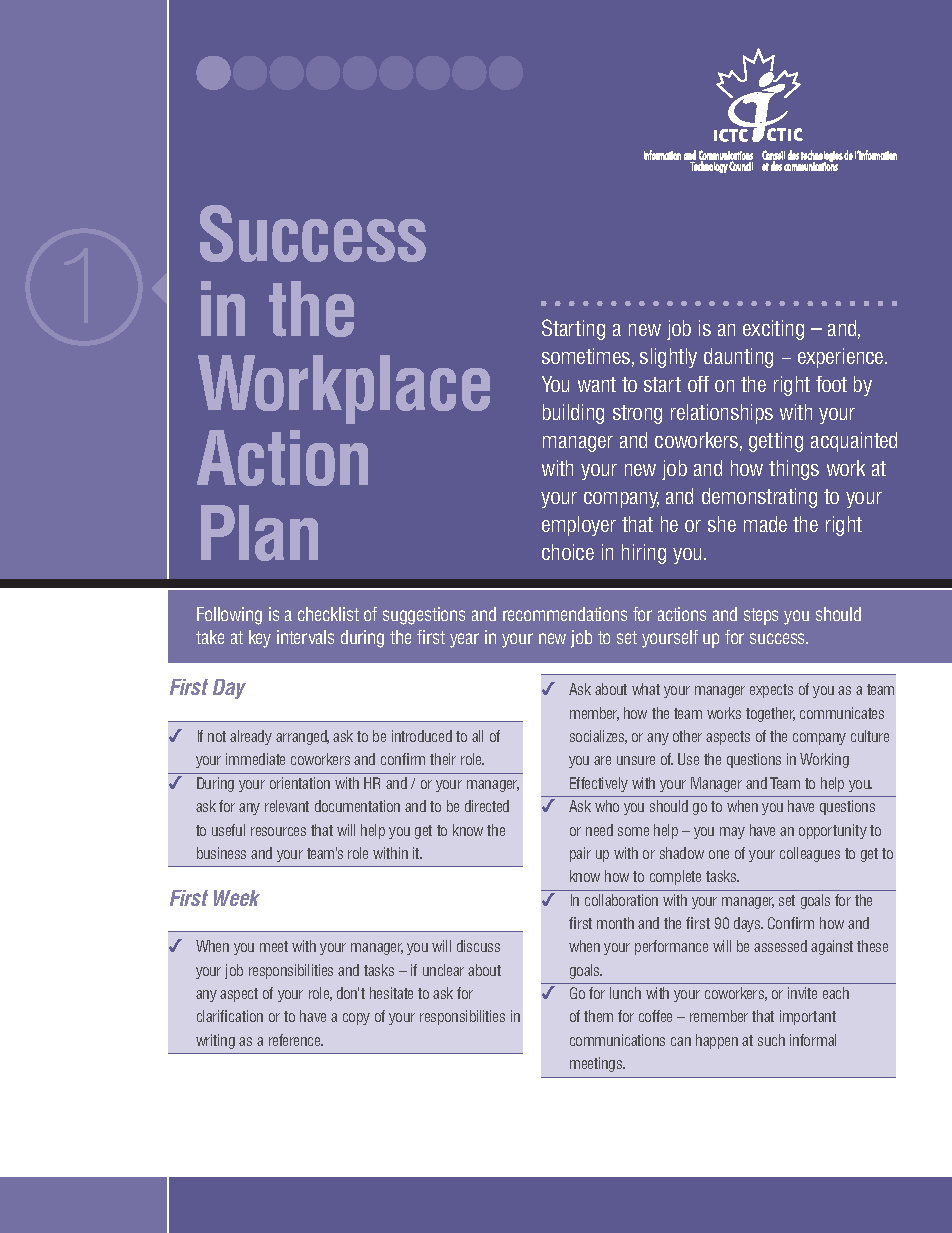  I want to click on building, so click(573, 414).
